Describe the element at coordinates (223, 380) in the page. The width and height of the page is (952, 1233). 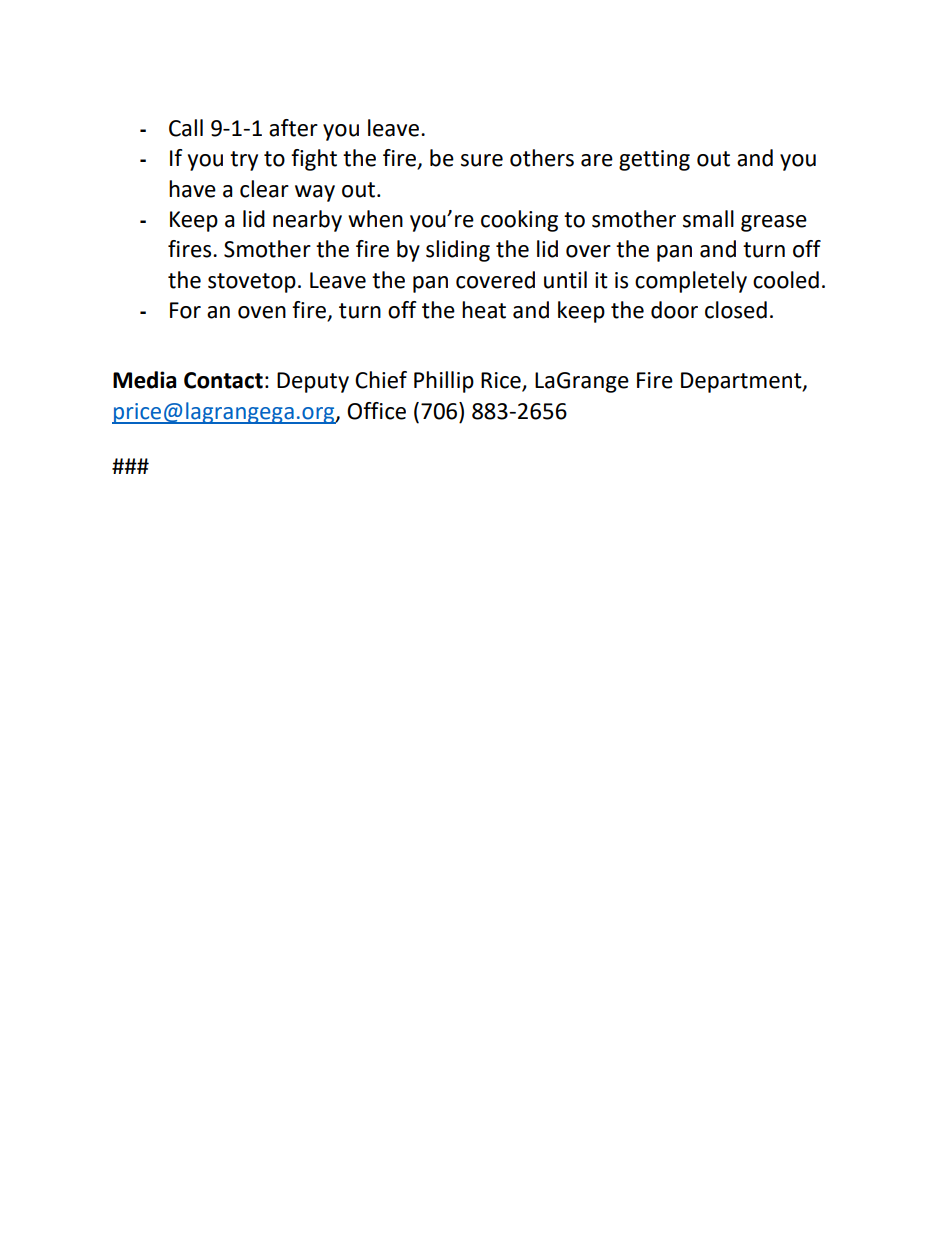
I see `Contact` at that location.
